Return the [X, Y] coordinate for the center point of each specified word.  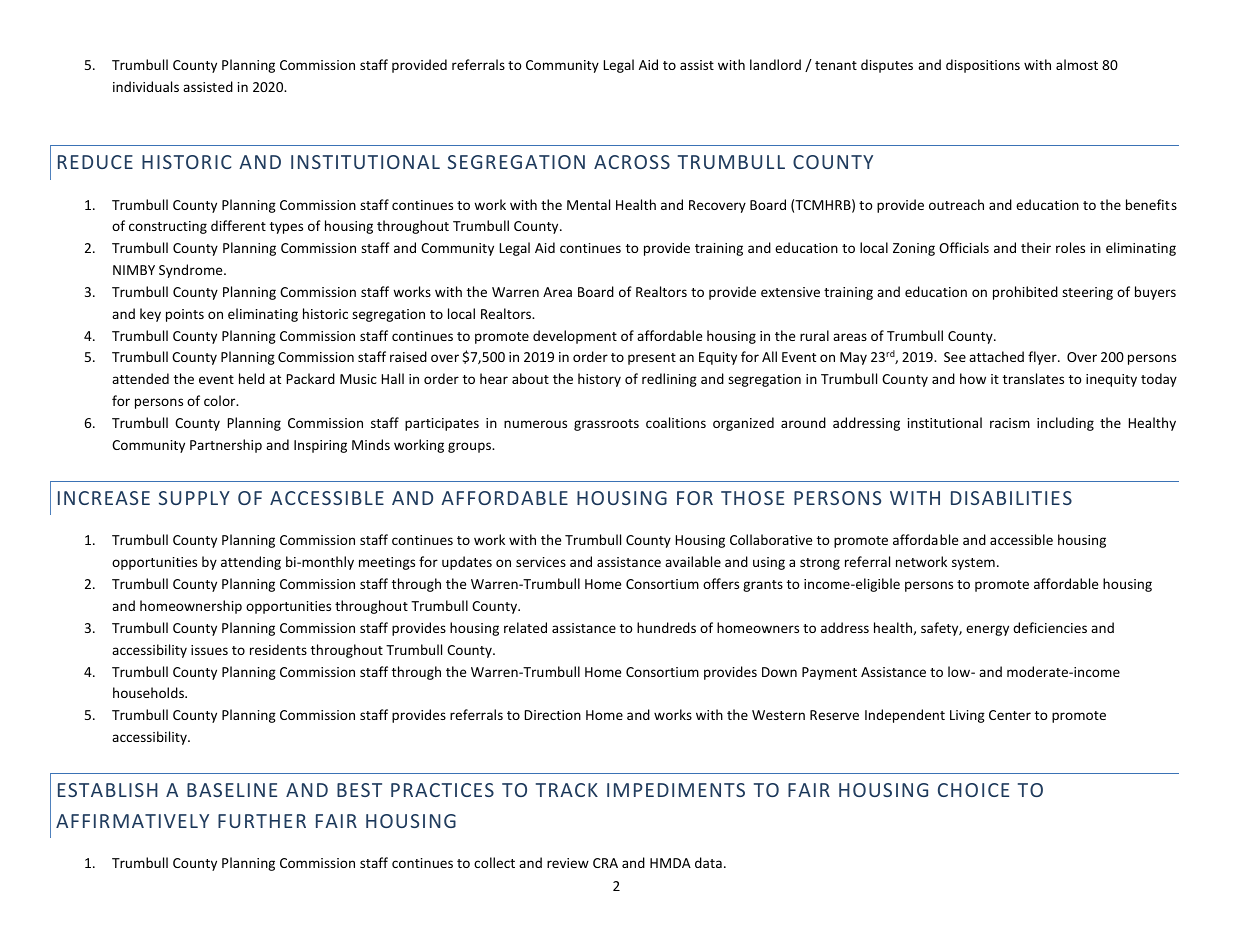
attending [251, 563]
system [973, 564]
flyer [1043, 358]
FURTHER [262, 821]
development [575, 337]
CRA [605, 863]
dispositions [983, 66]
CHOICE [973, 790]
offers [721, 583]
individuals [146, 86]
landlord [775, 64]
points [185, 315]
